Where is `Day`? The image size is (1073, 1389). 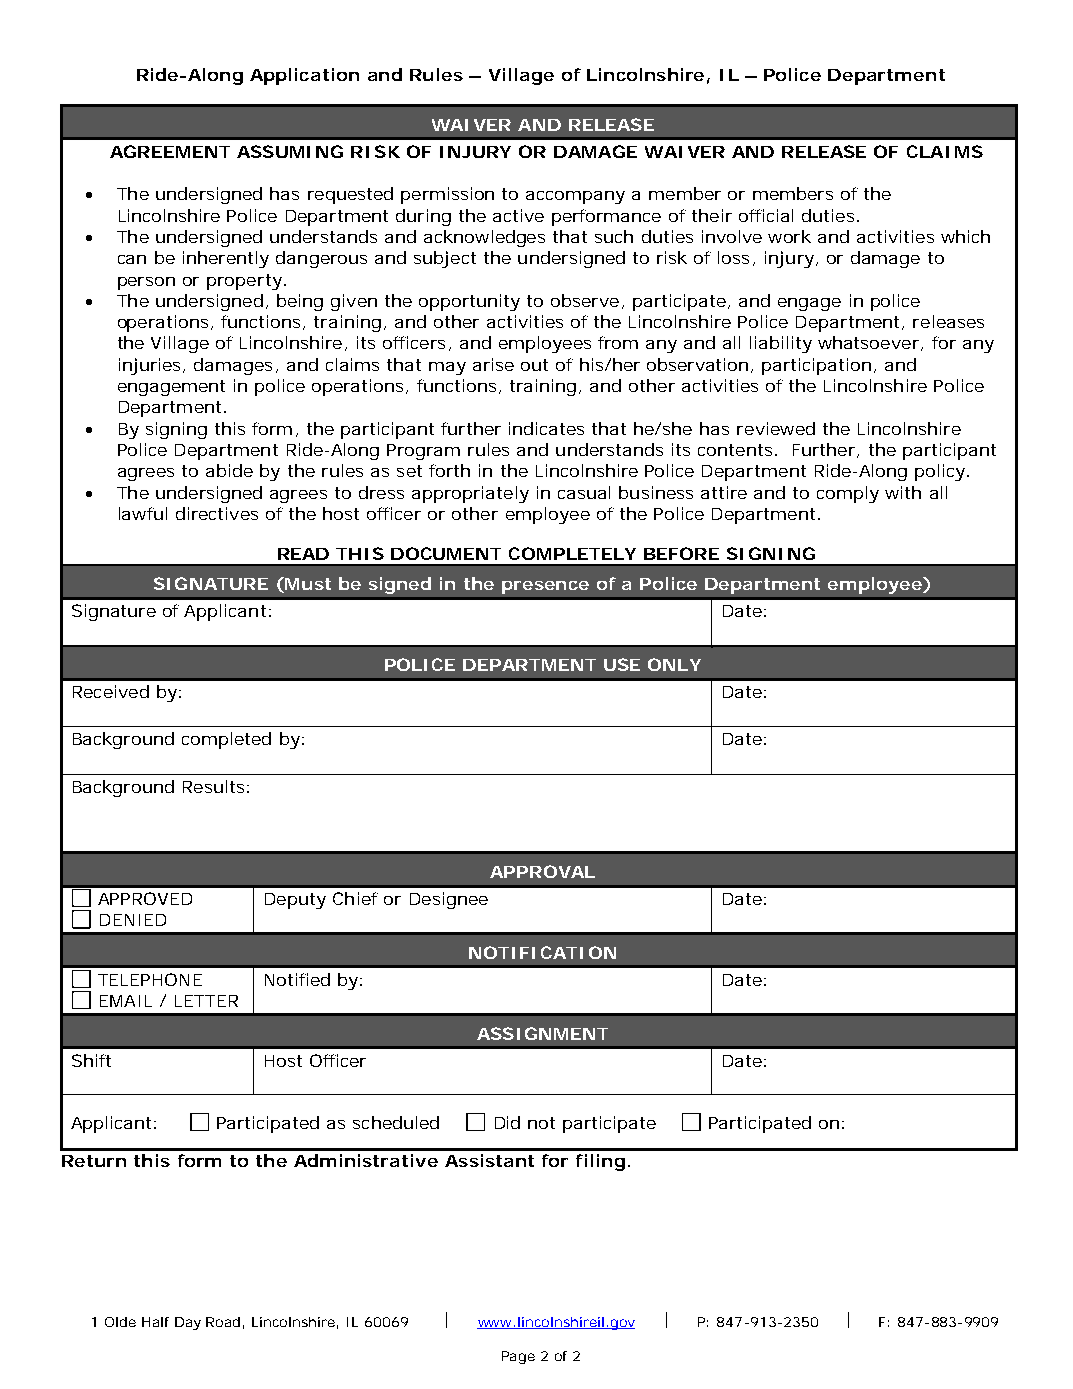 Day is located at coordinates (188, 1323).
